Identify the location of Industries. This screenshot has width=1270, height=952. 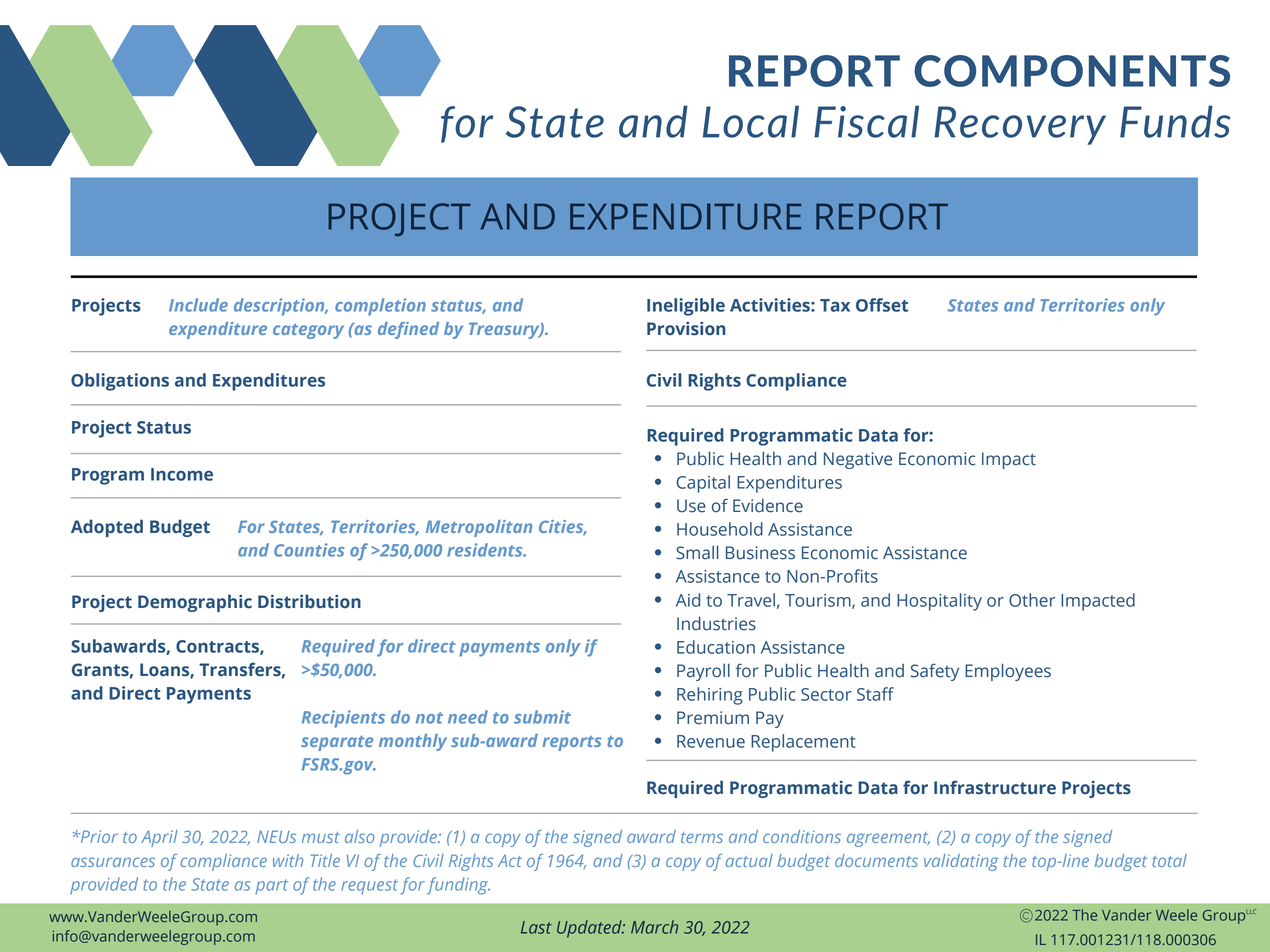
(716, 623).
